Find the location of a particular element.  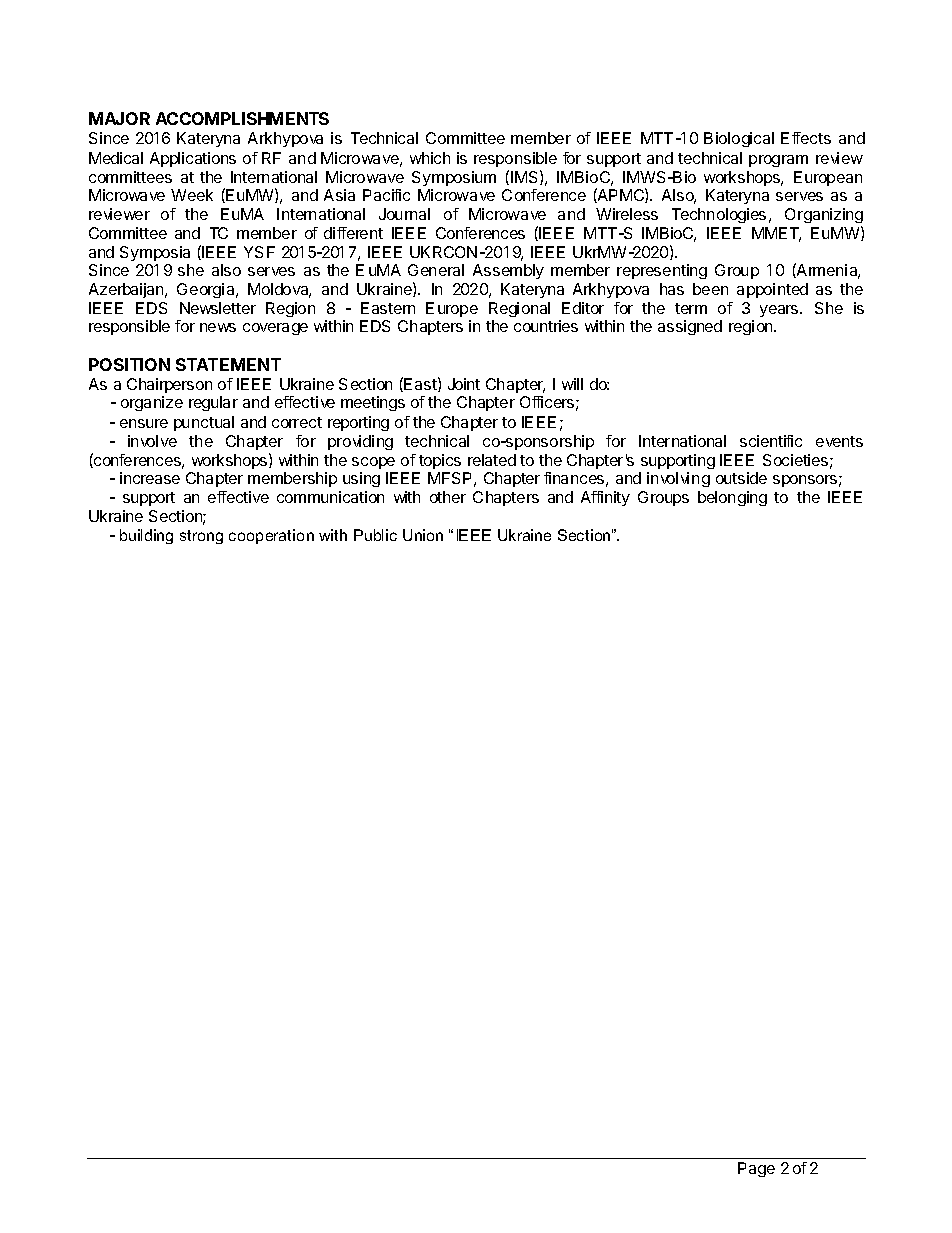

regular is located at coordinates (213, 403).
